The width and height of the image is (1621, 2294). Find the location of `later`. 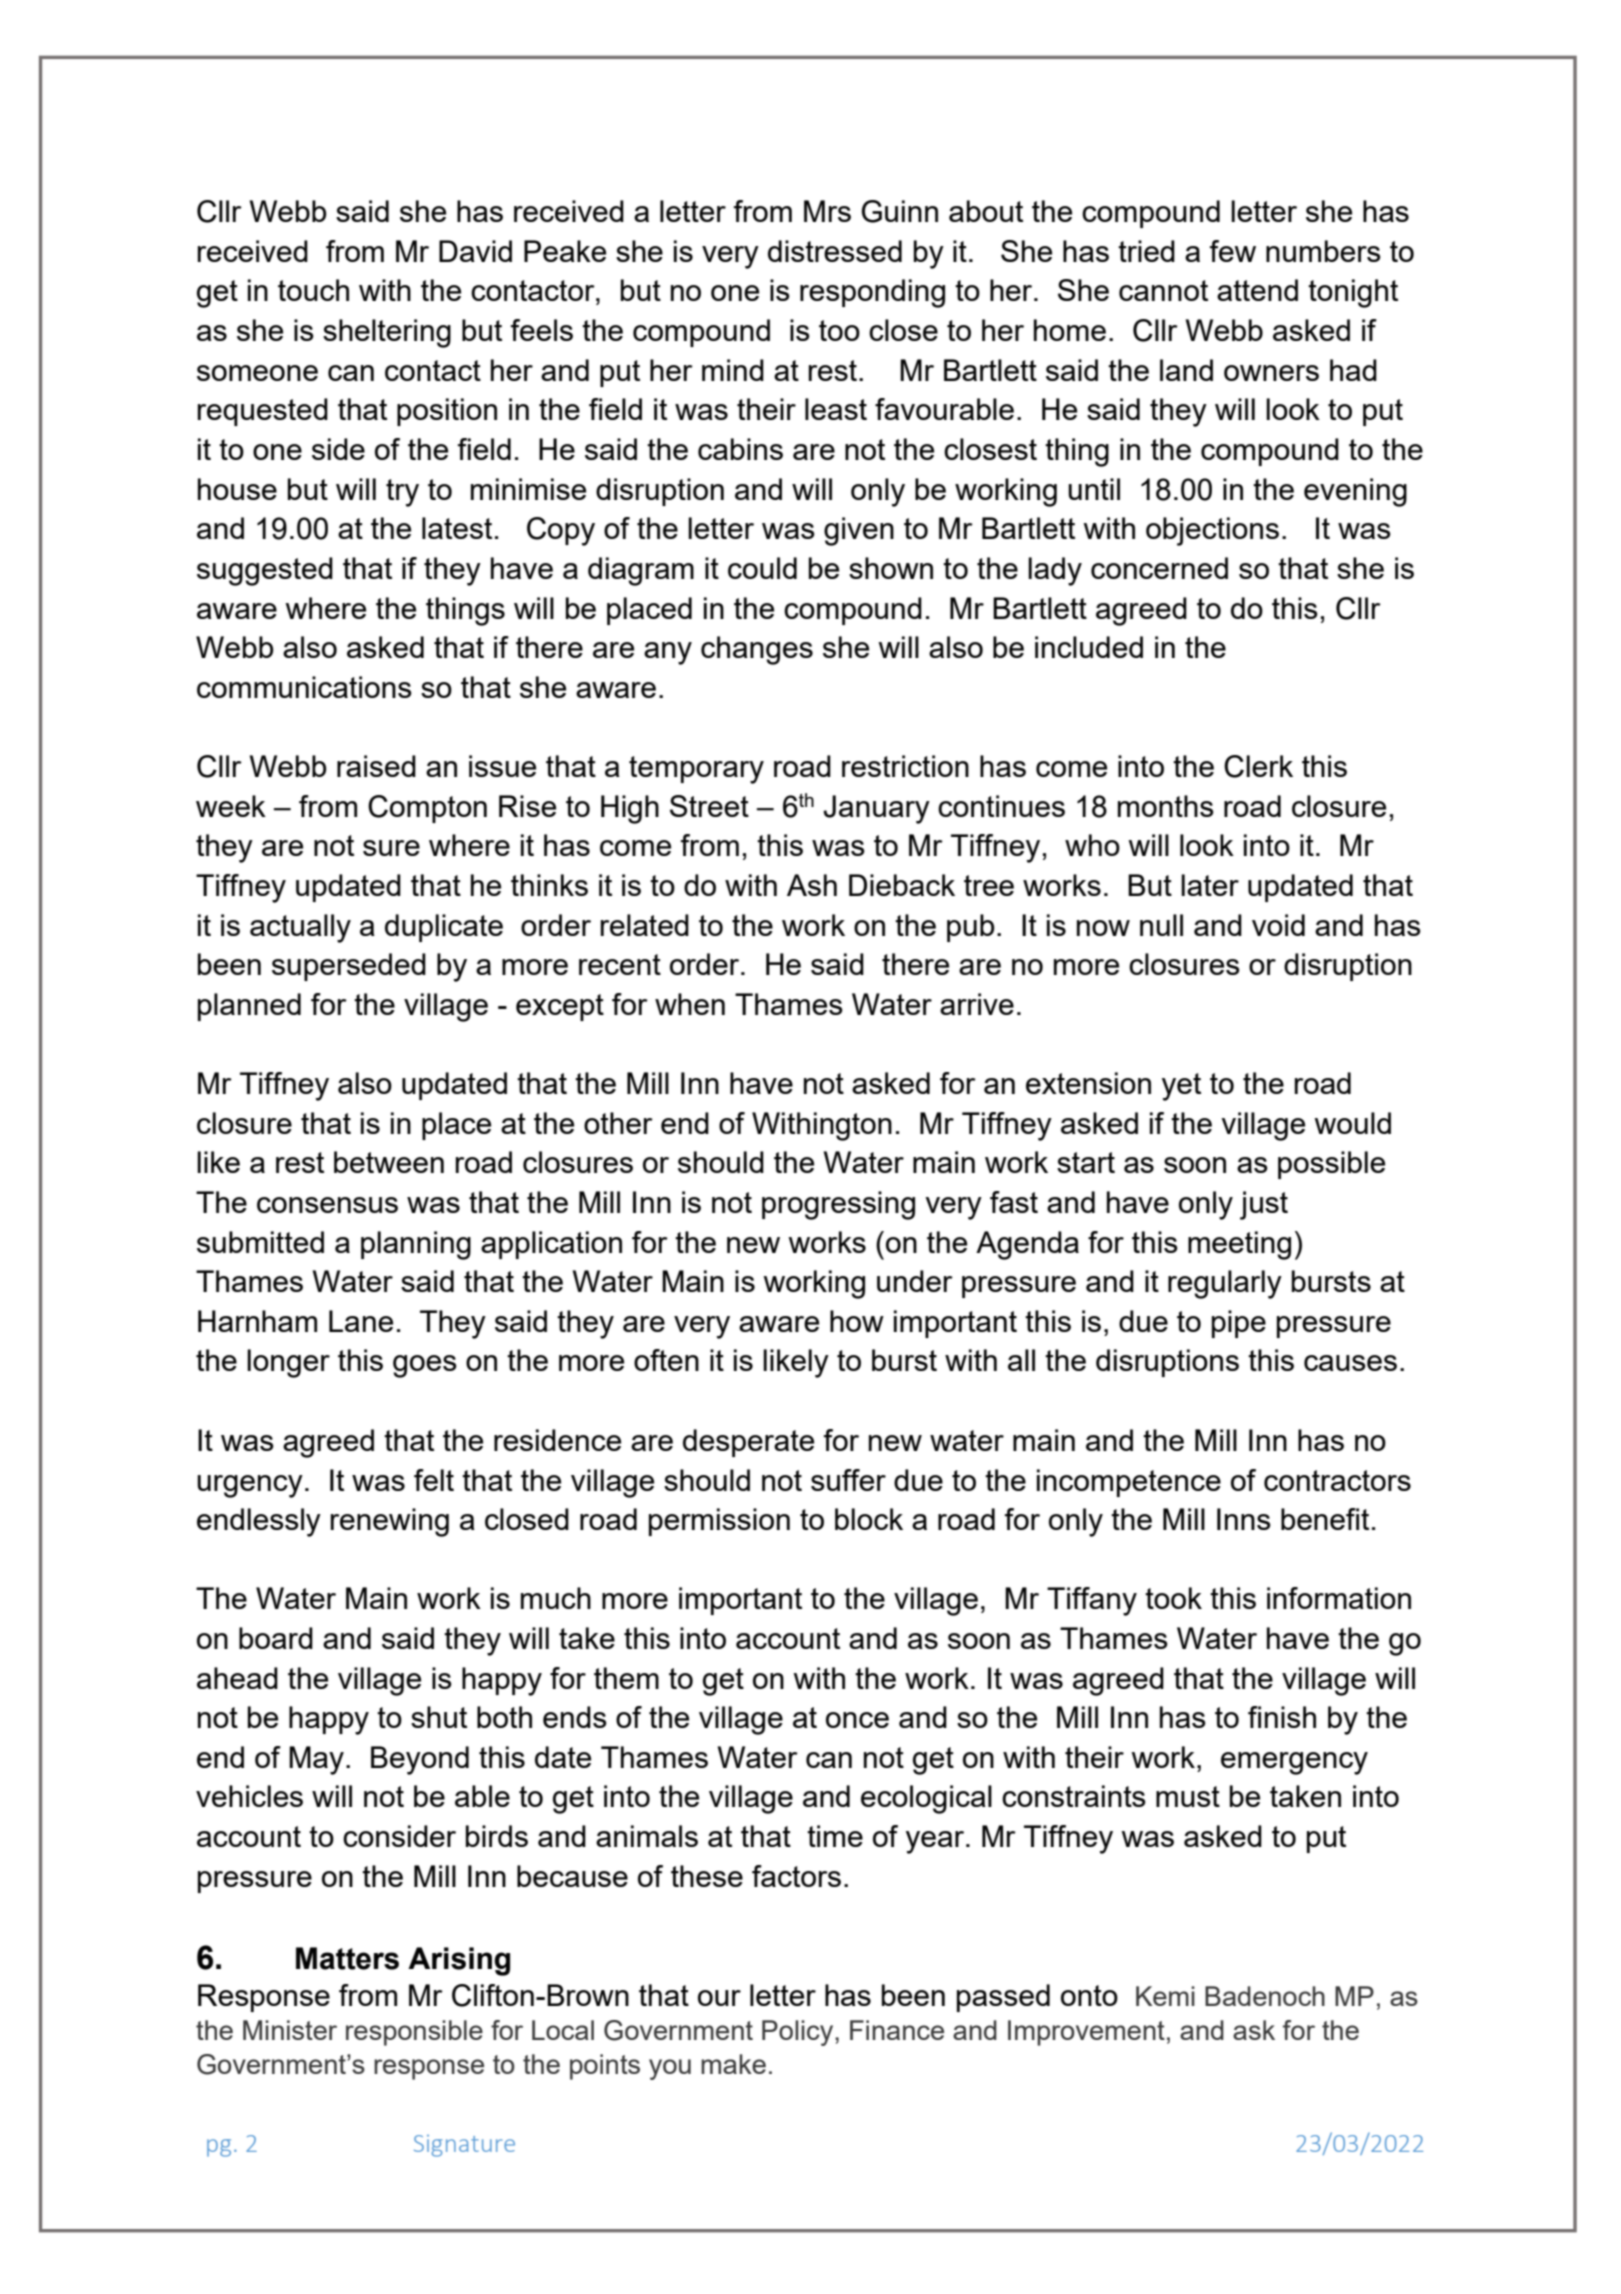

later is located at coordinates (1210, 885).
